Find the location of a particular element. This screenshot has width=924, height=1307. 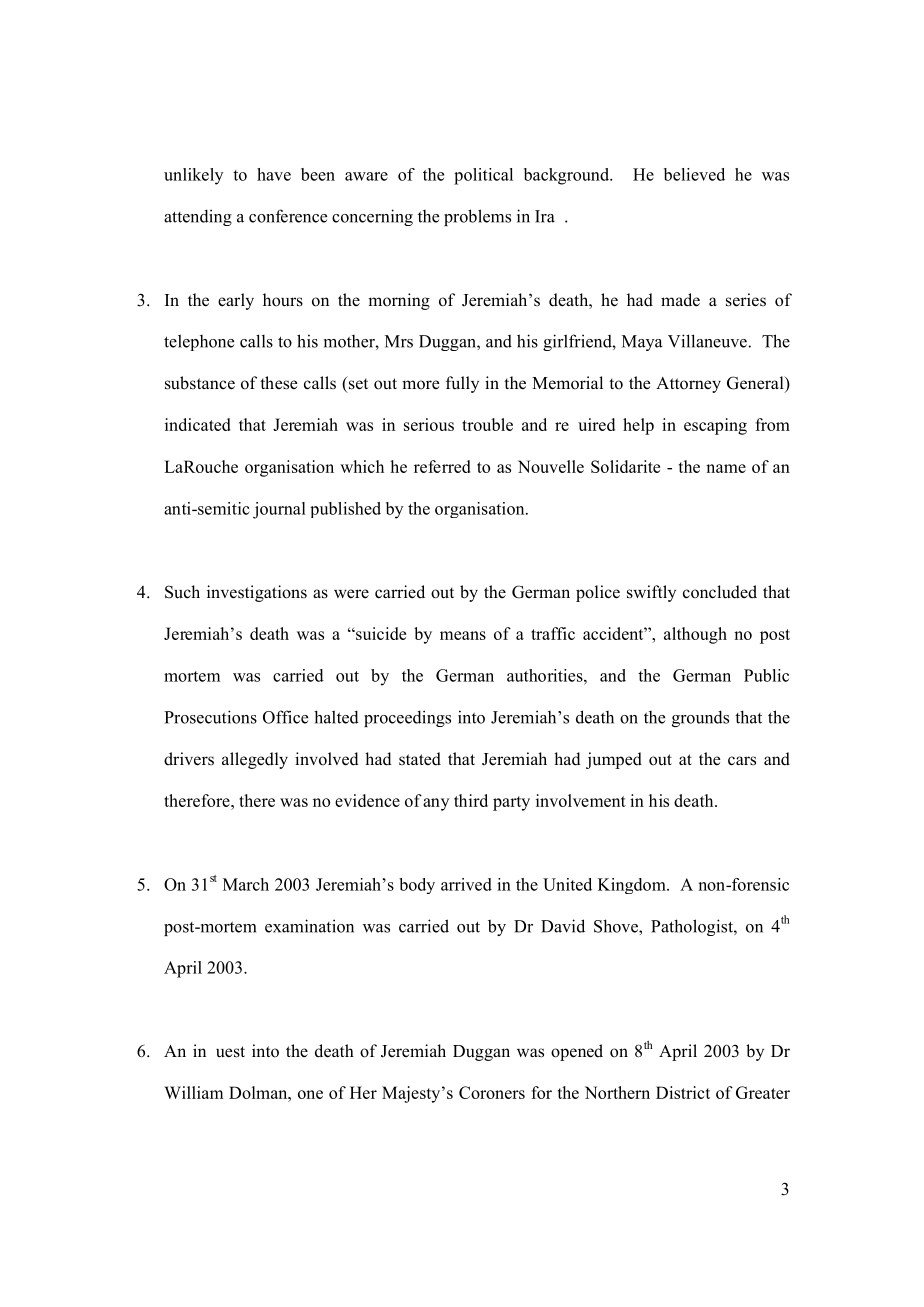

proceedings is located at coordinates (407, 718).
